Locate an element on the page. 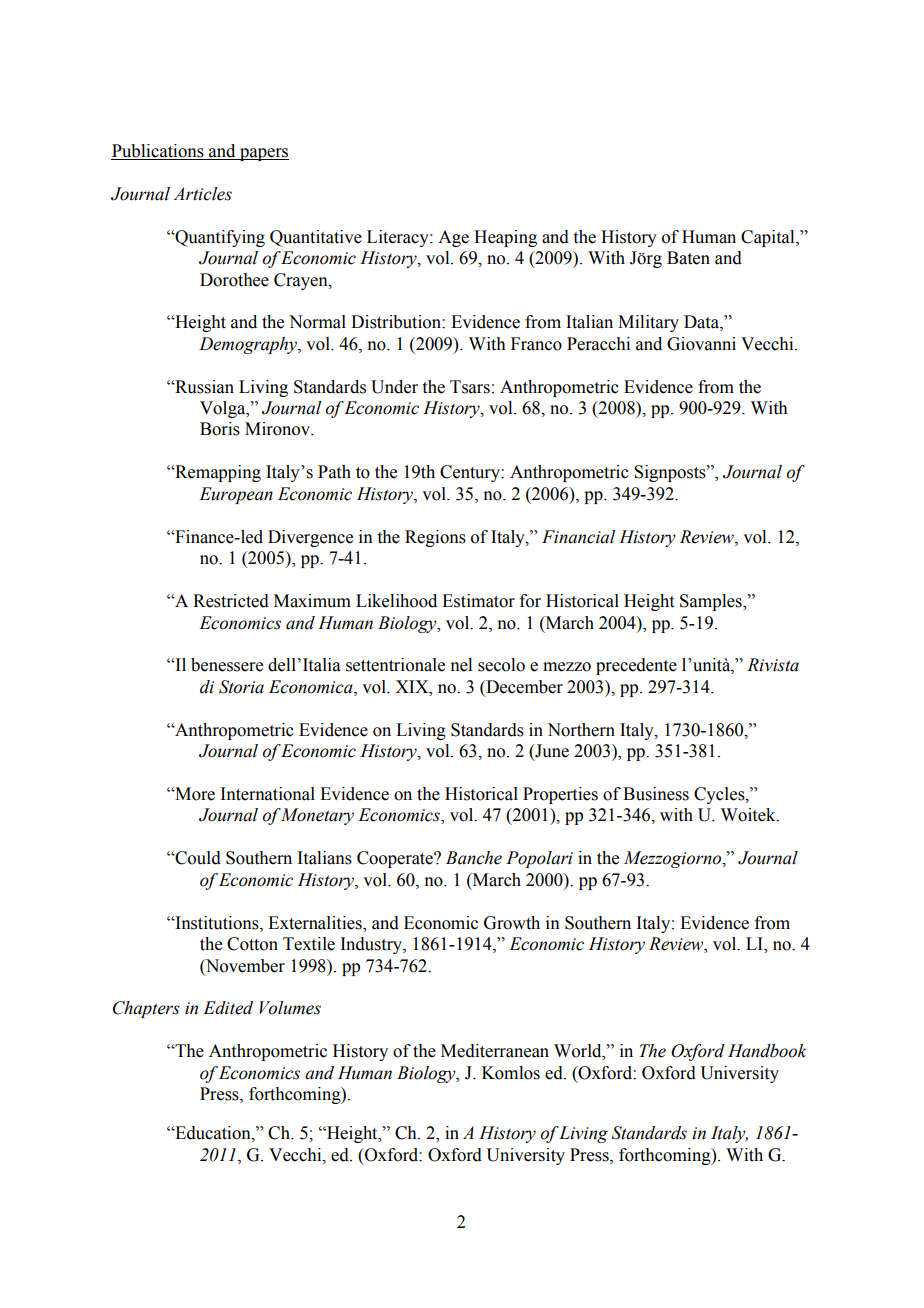 Image resolution: width=924 pixels, height=1308 pixels. Capital is located at coordinates (769, 238).
